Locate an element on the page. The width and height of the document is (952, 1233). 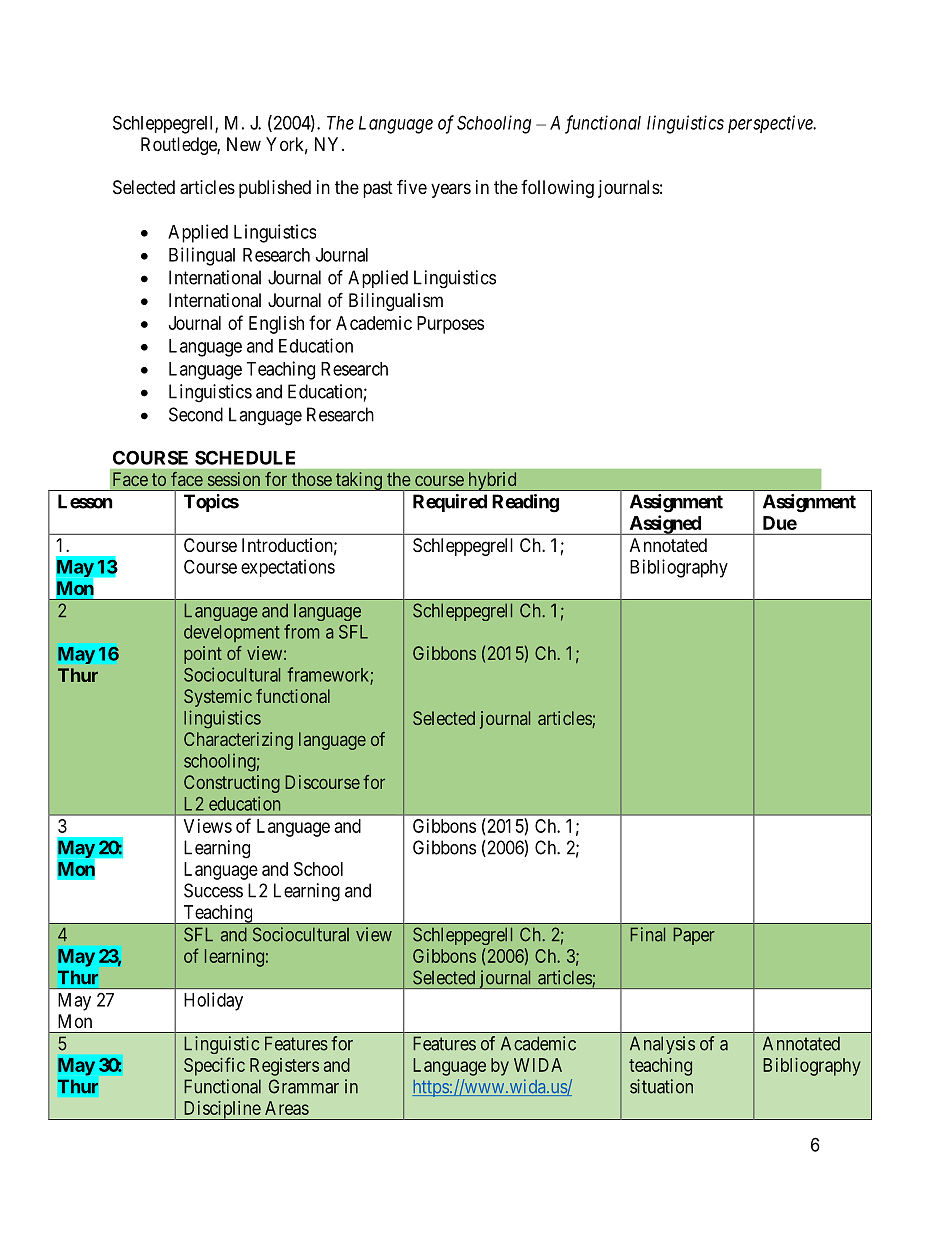
Constructing is located at coordinates (232, 784).
